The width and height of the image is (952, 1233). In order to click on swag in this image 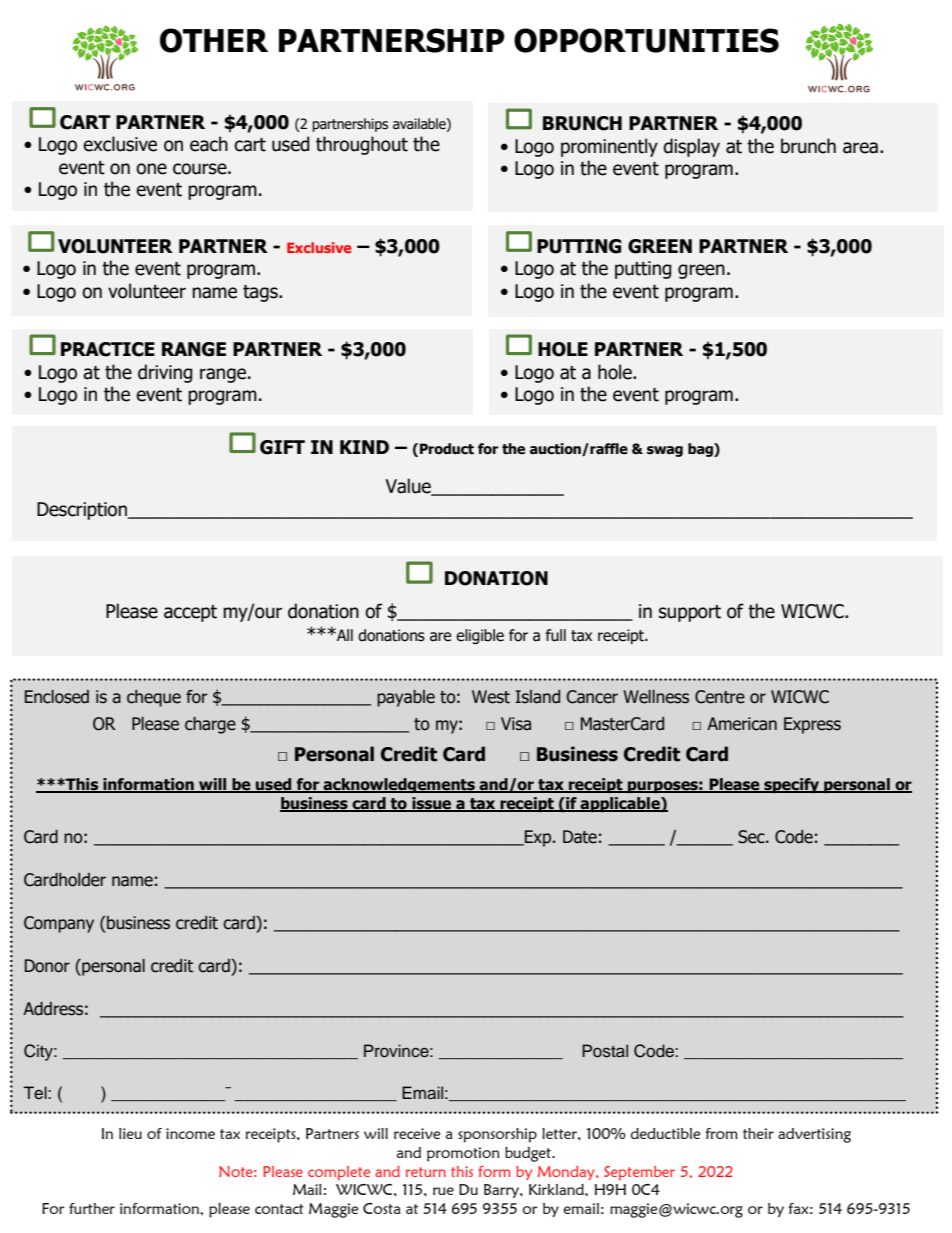, I will do `click(665, 451)`.
